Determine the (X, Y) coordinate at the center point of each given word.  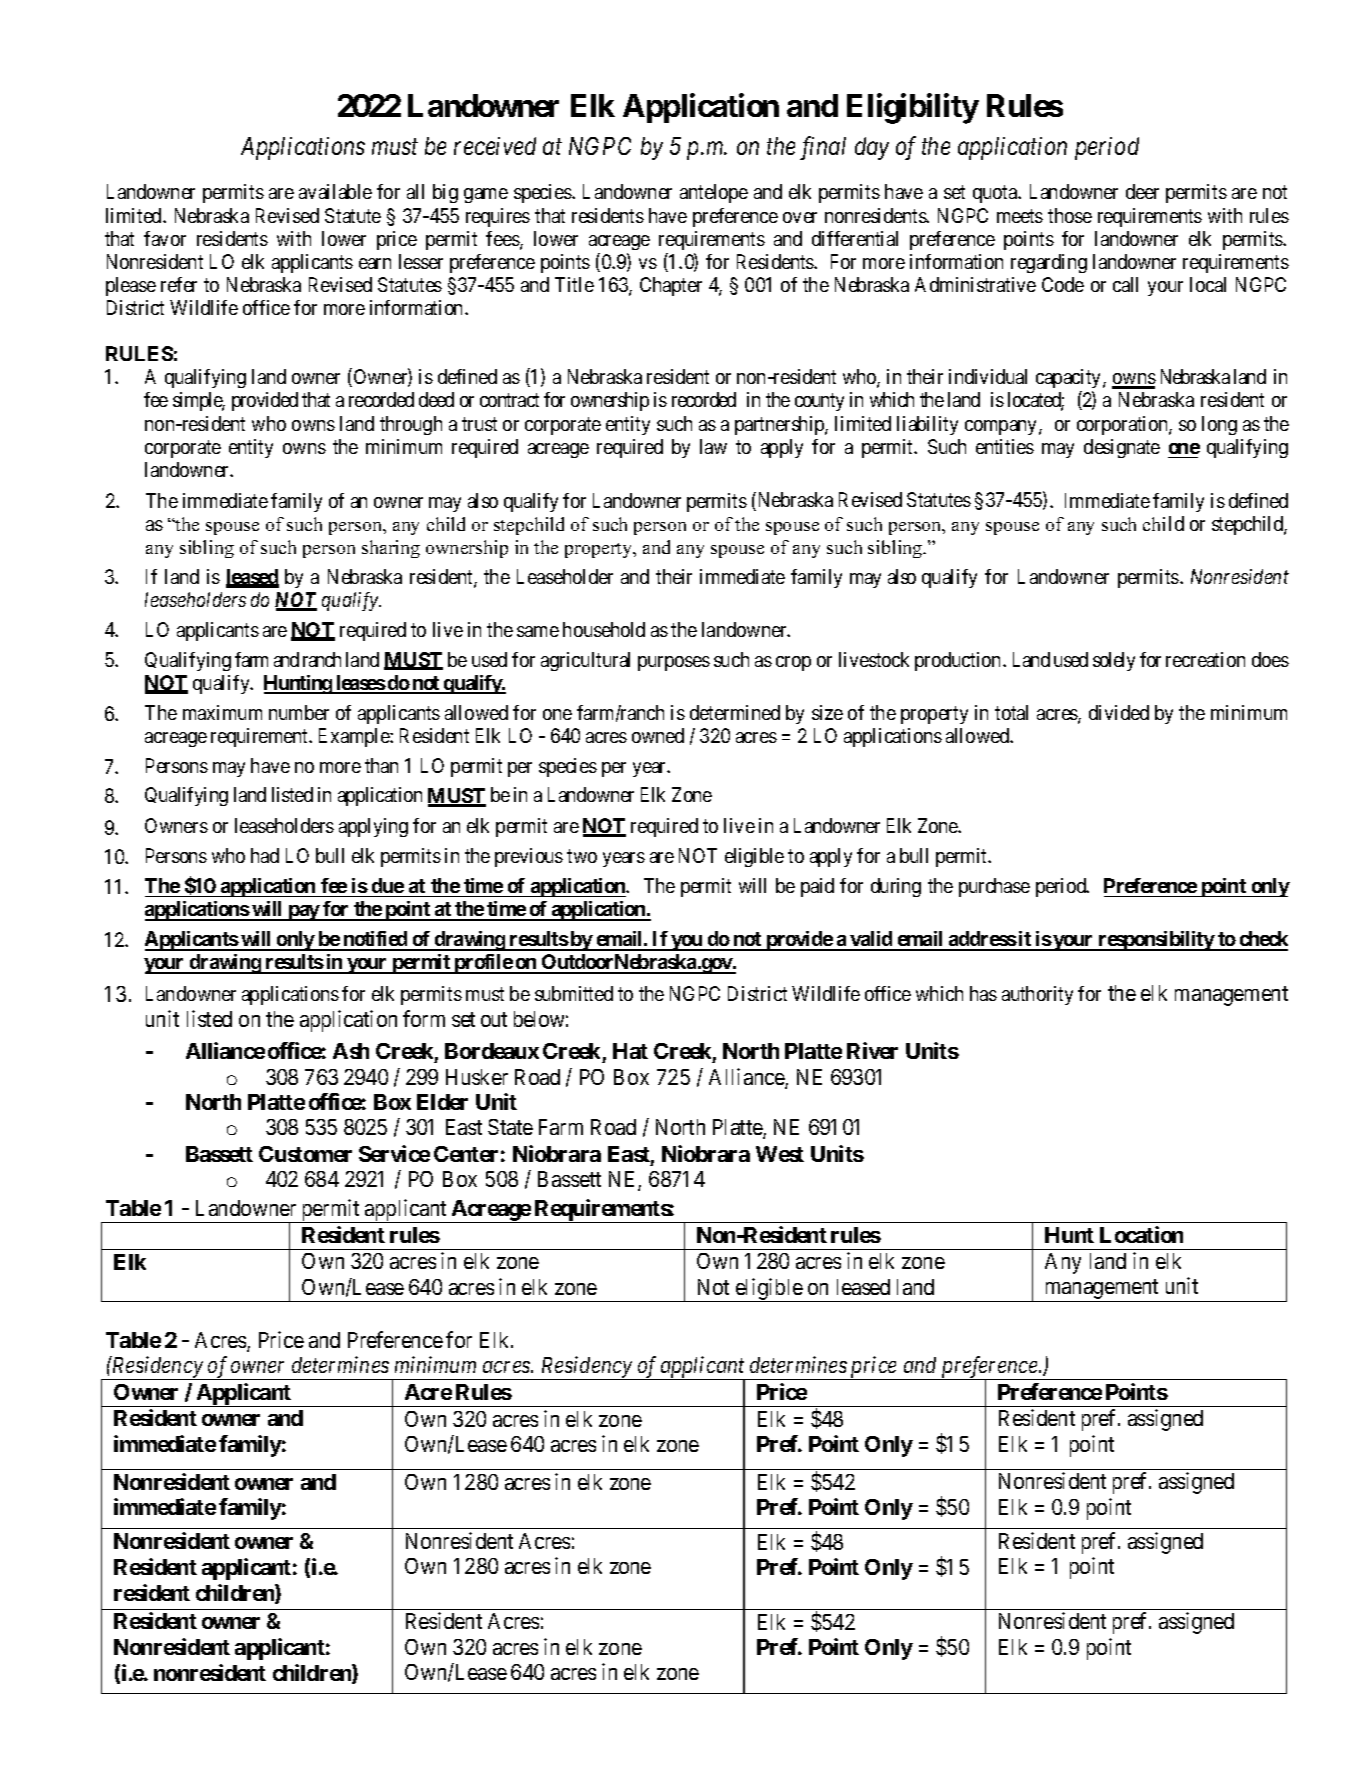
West (780, 1154)
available (335, 191)
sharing (391, 549)
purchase (994, 887)
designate (1122, 448)
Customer (305, 1154)
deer (1142, 191)
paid (817, 887)
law (713, 446)
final (823, 148)
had (265, 855)
